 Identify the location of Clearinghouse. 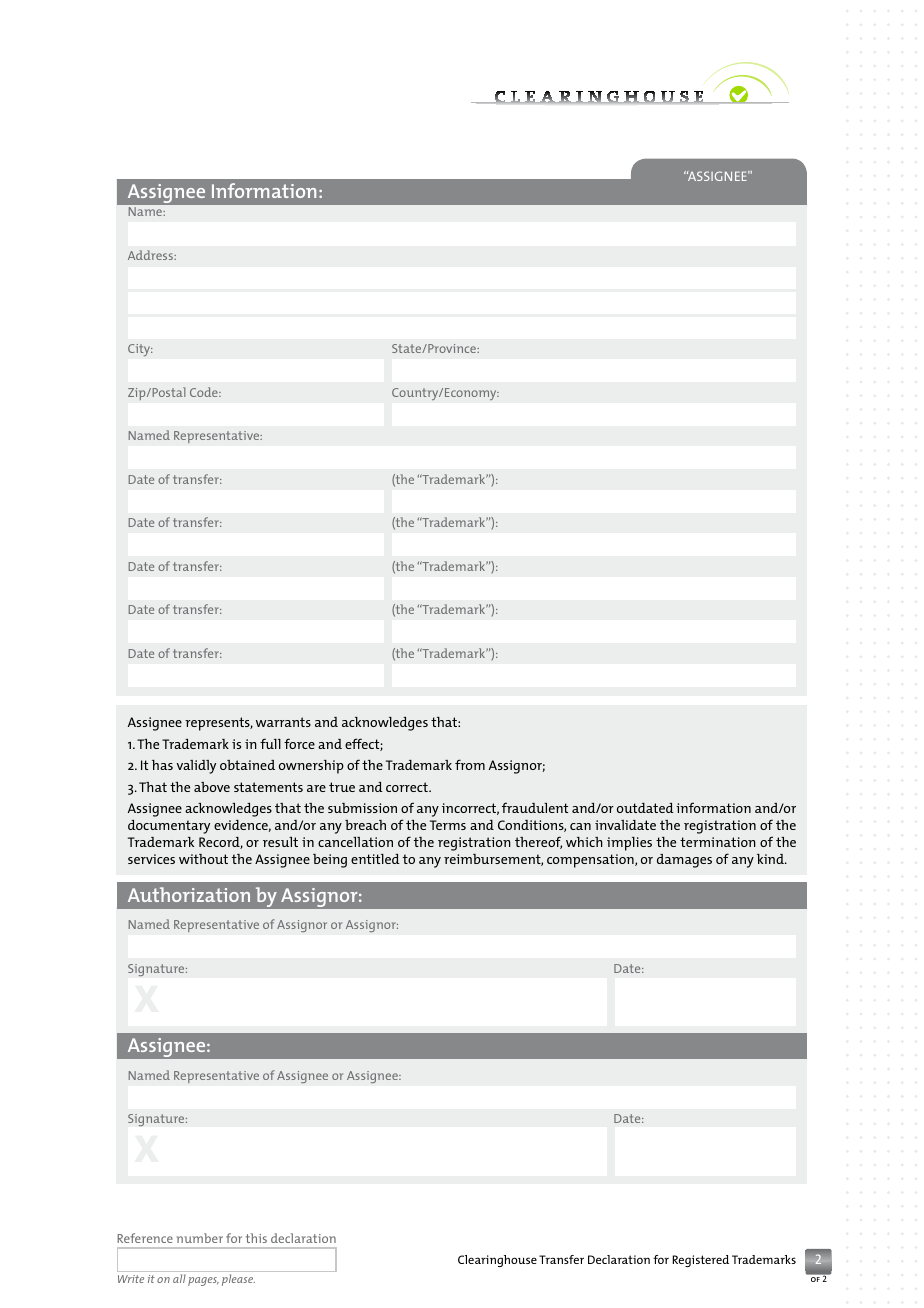
(497, 1261).
